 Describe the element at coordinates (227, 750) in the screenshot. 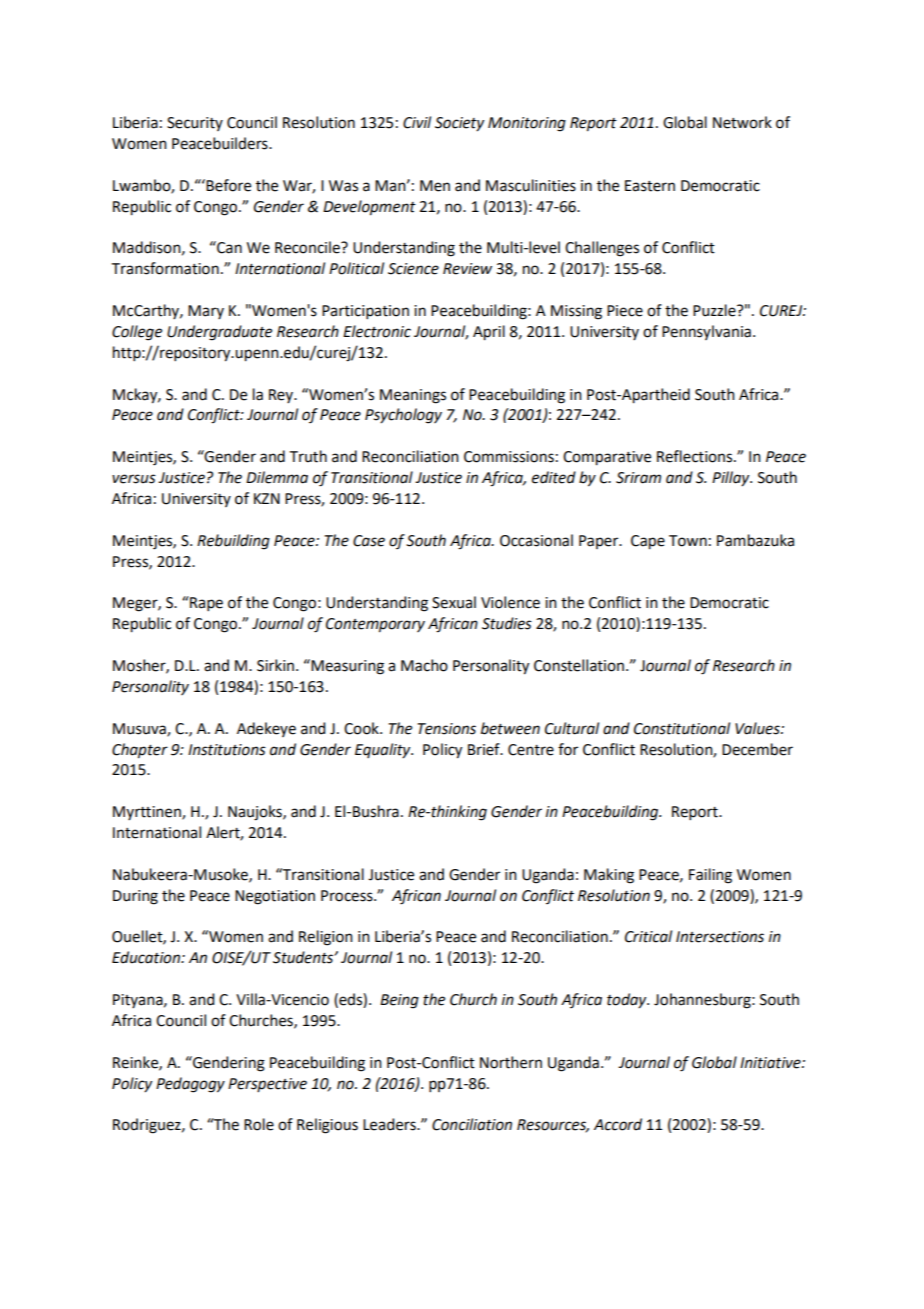

I see `Institutions` at that location.
